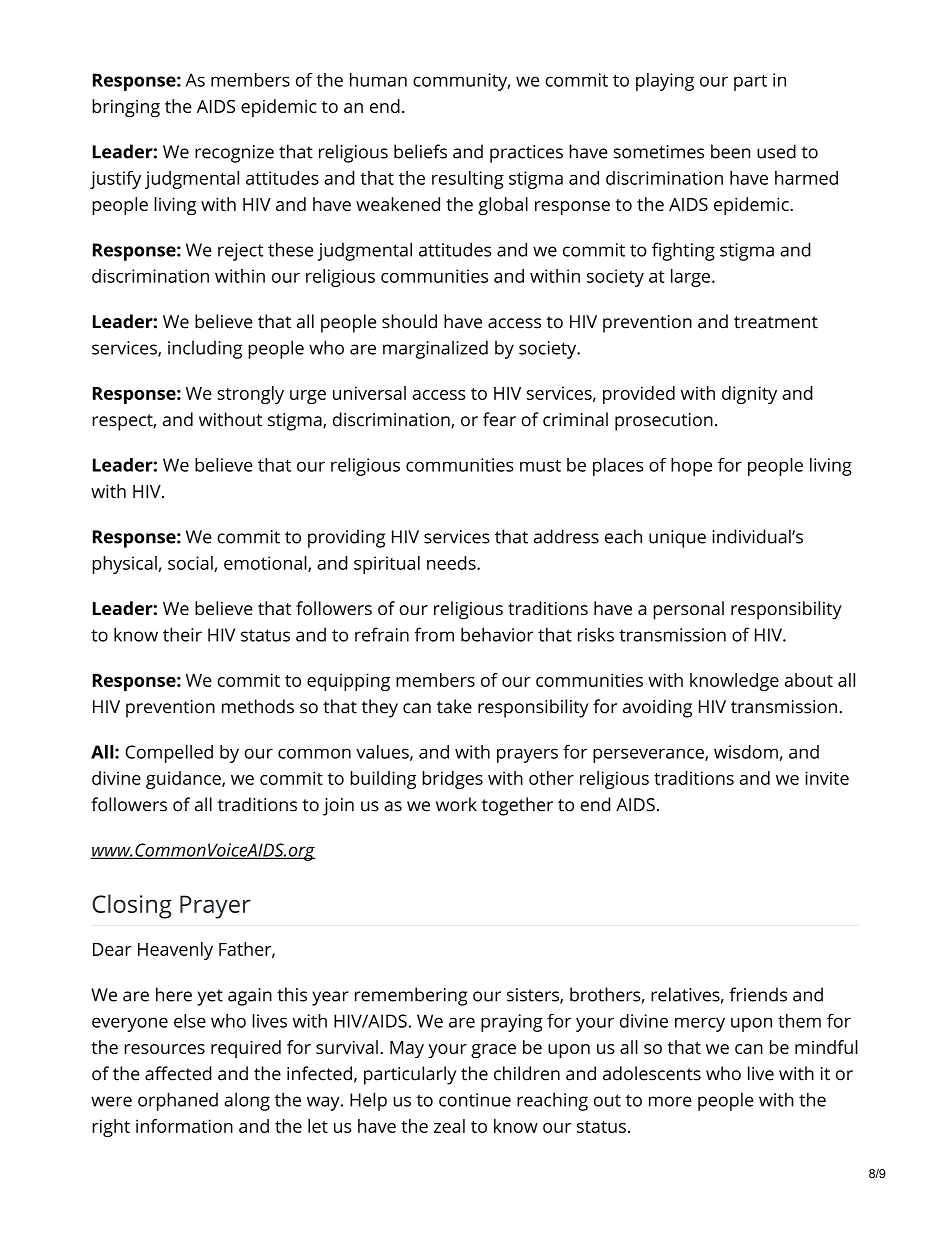 Image resolution: width=952 pixels, height=1233 pixels. What do you see at coordinates (420, 151) in the screenshot?
I see `beliefs` at bounding box center [420, 151].
